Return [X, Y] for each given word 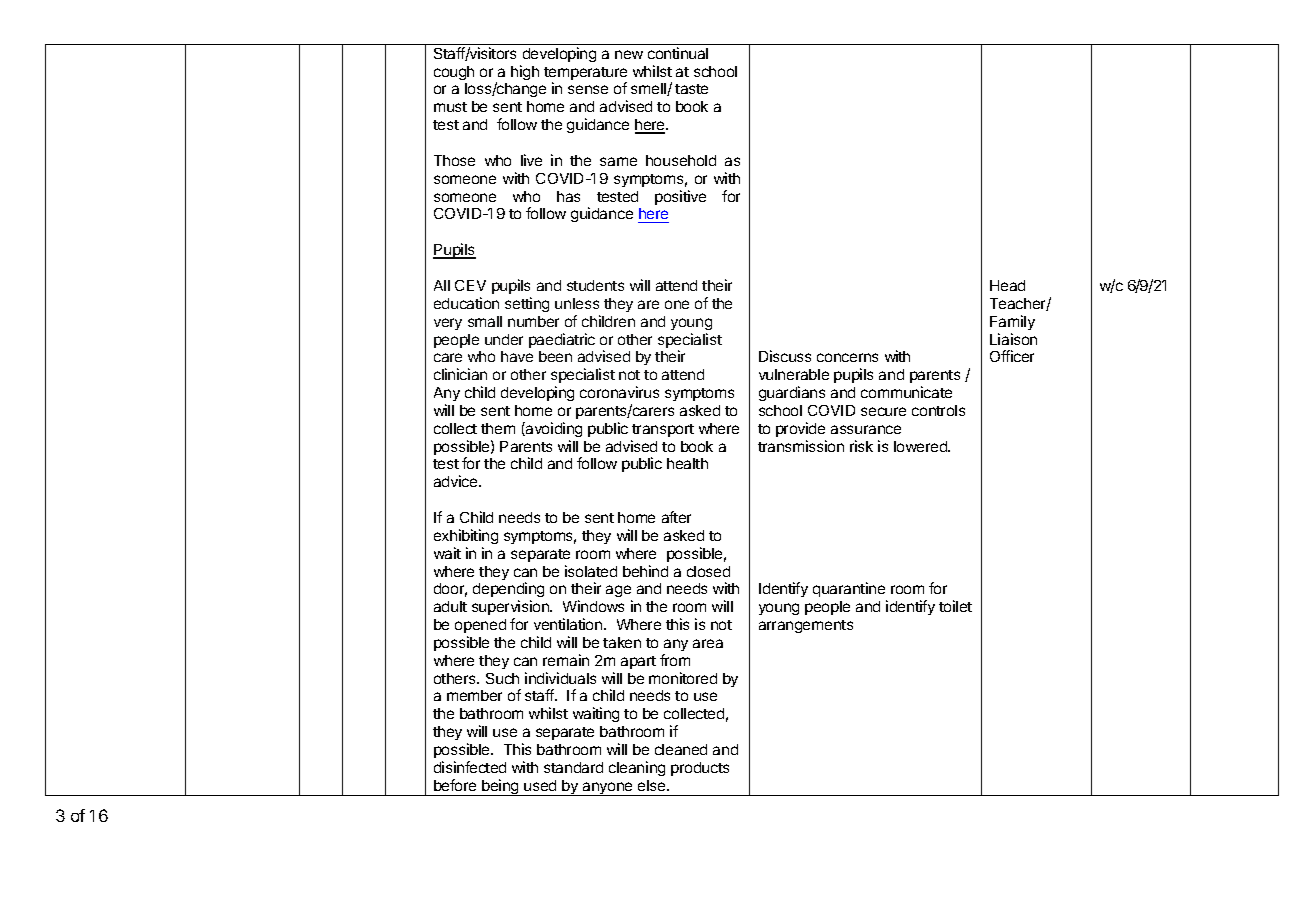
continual [678, 53]
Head [1007, 285]
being [500, 787]
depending [508, 591]
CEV [470, 285]
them [498, 428]
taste [691, 89]
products [700, 769]
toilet [955, 606]
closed [708, 571]
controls [938, 410]
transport [663, 430]
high [525, 72]
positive [680, 197]
